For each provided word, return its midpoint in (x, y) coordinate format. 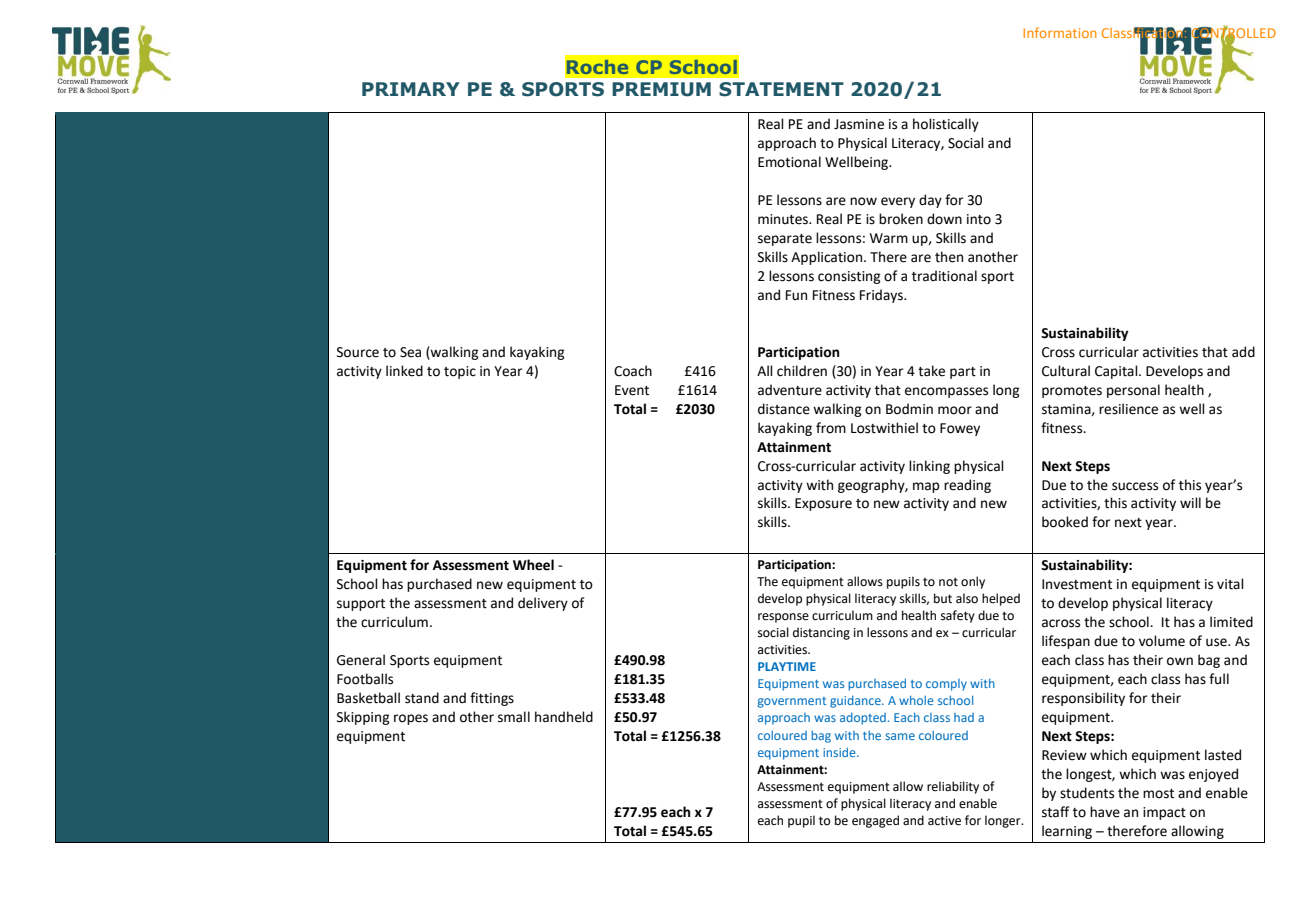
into (979, 219)
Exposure (823, 504)
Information (1059, 32)
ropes (411, 719)
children (802, 371)
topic (460, 372)
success (1135, 486)
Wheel (533, 565)
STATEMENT (781, 89)
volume (1162, 641)
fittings (492, 699)
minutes (784, 219)
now (863, 201)
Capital (1117, 372)
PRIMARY (411, 89)
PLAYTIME (787, 666)
